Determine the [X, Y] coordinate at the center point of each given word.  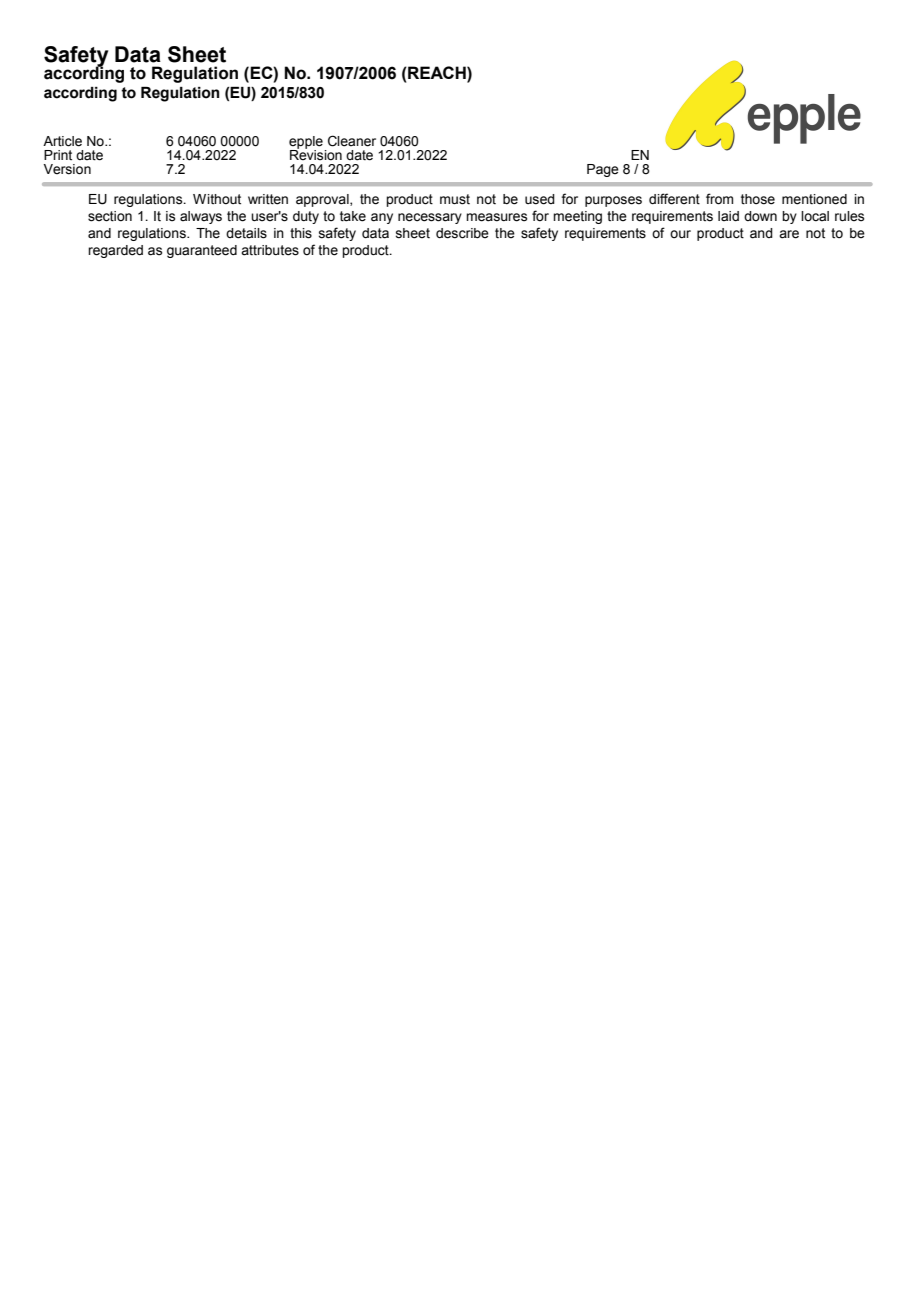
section [110, 216]
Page [603, 170]
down [760, 216]
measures [496, 217]
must [455, 199]
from [719, 199]
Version [67, 169]
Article [62, 141]
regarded [115, 251]
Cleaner [352, 141]
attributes [270, 250]
